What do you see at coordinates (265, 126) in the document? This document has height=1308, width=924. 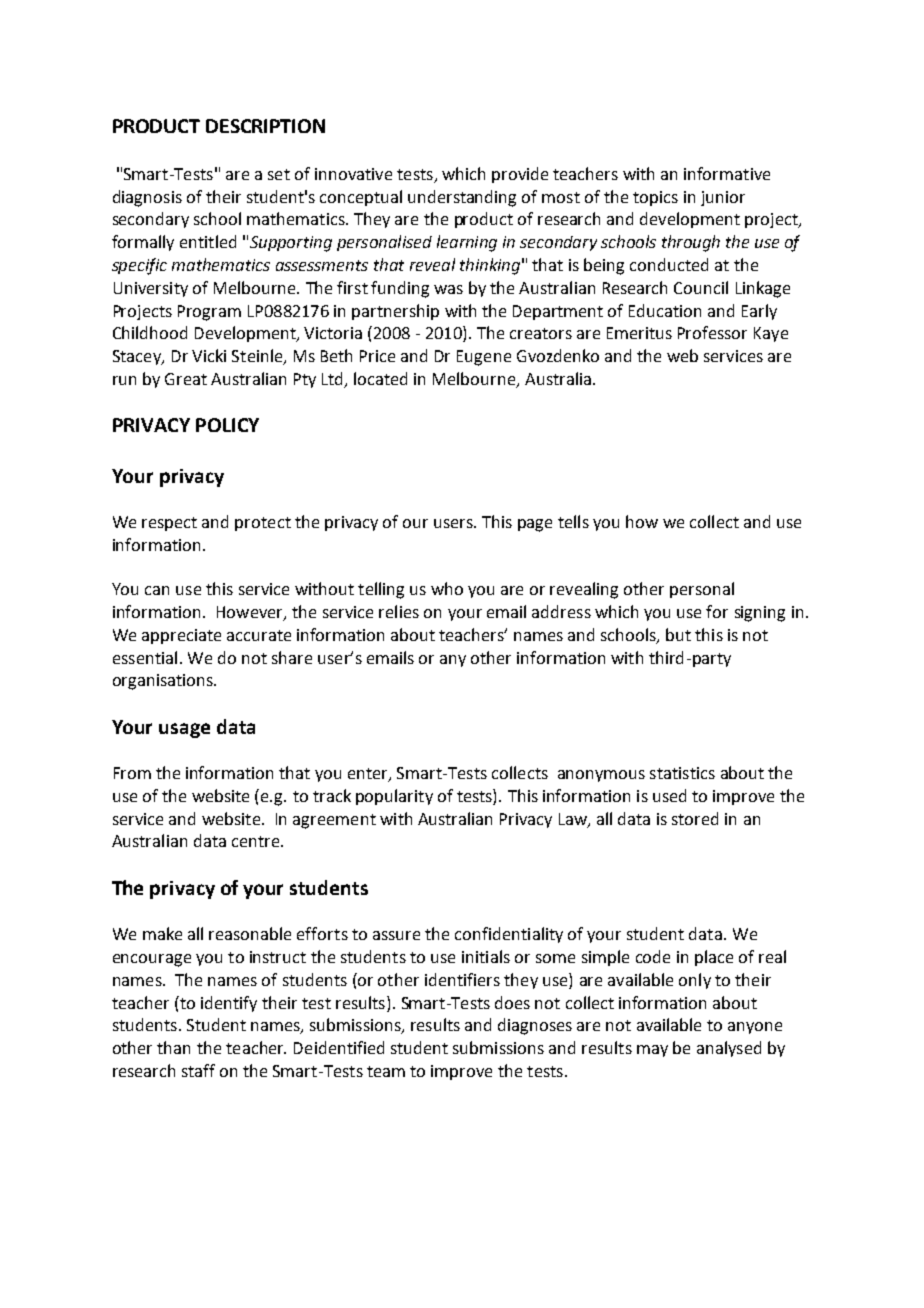 I see `DESCRIPTION` at bounding box center [265, 126].
